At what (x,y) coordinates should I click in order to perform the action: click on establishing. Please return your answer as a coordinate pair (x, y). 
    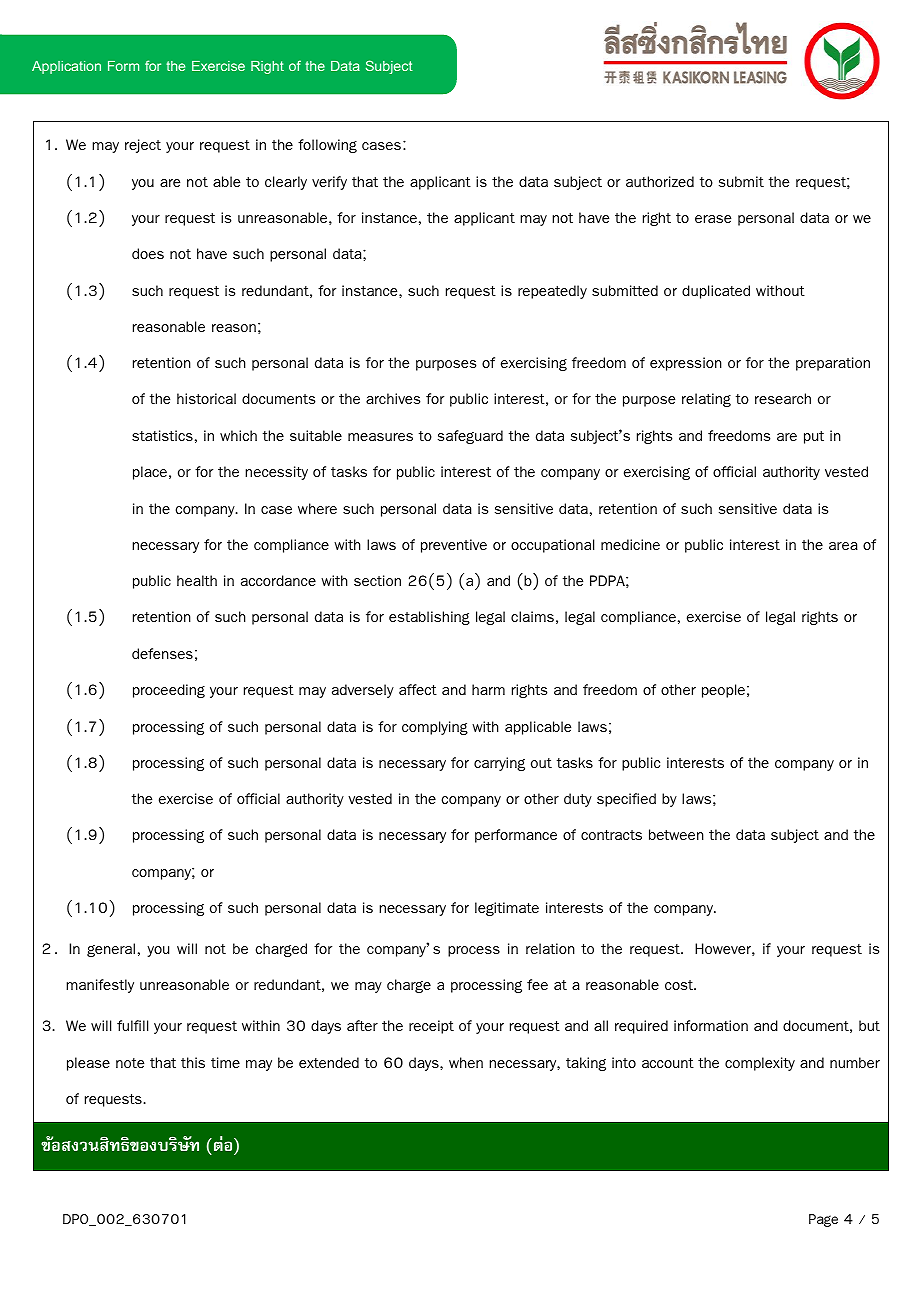
    Looking at the image, I should click on (429, 618).
